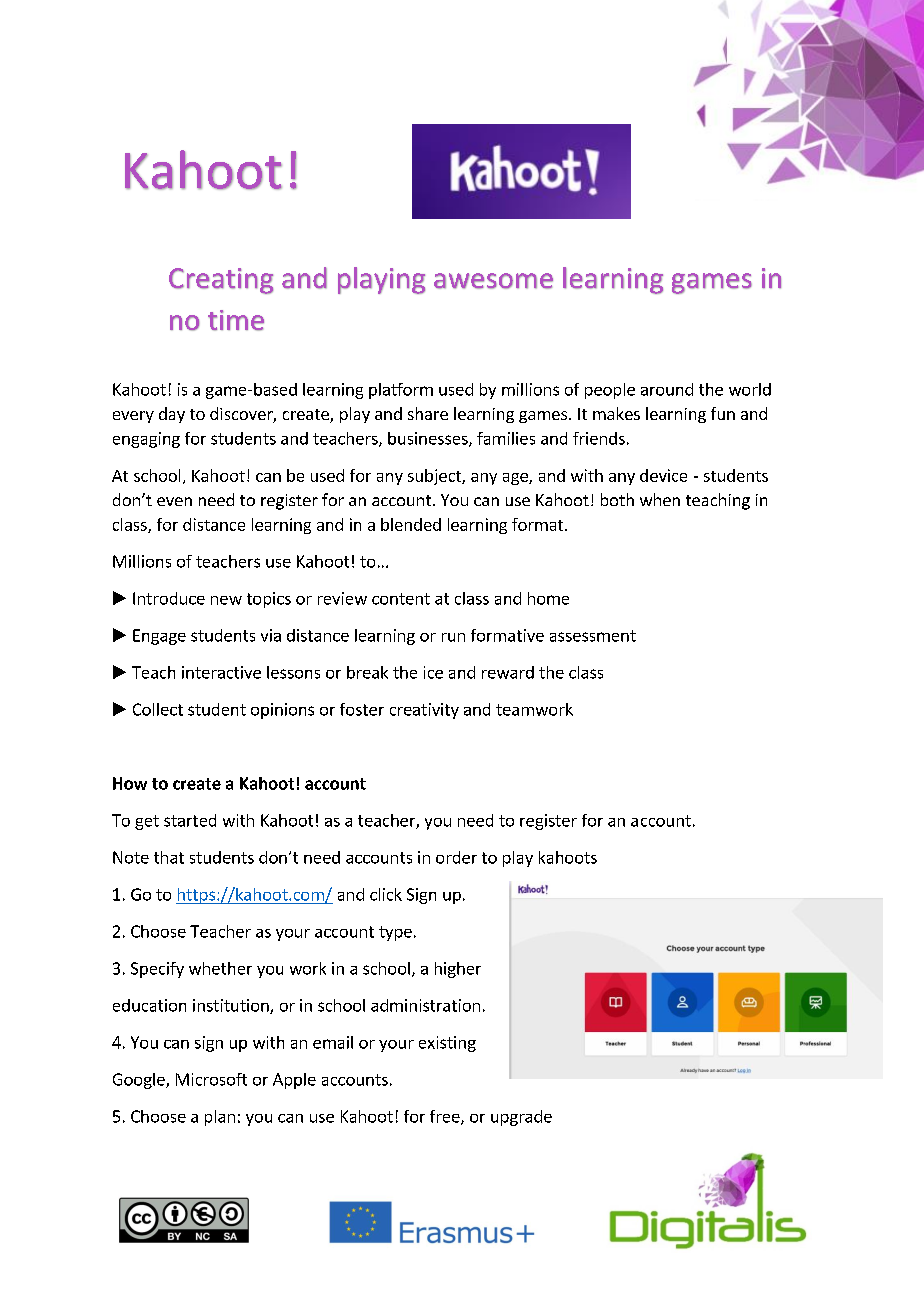  What do you see at coordinates (211, 1079) in the screenshot?
I see `Microsoft` at bounding box center [211, 1079].
